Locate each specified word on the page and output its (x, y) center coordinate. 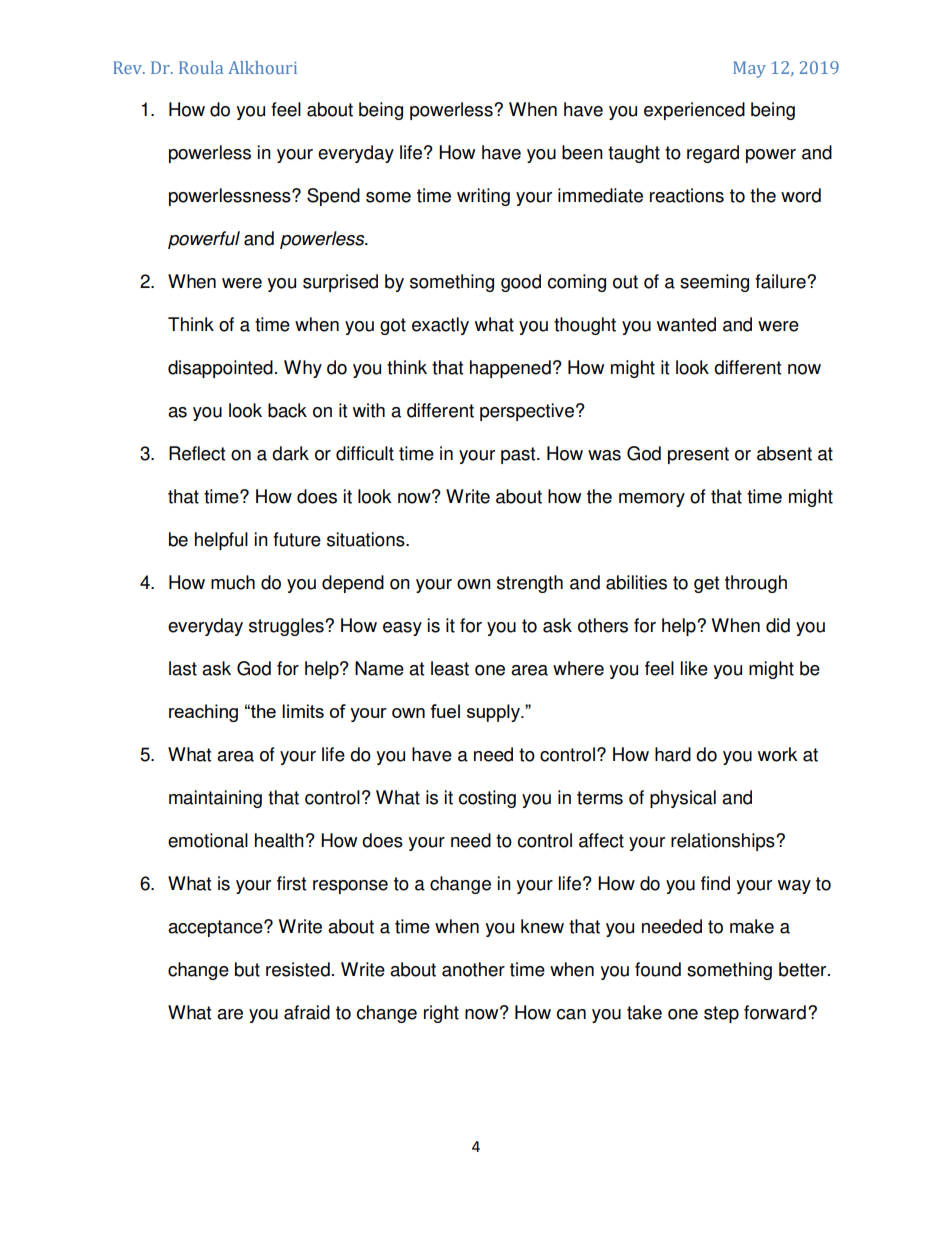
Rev (128, 67)
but (247, 969)
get (706, 584)
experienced (694, 111)
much (233, 582)
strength (530, 584)
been (582, 152)
